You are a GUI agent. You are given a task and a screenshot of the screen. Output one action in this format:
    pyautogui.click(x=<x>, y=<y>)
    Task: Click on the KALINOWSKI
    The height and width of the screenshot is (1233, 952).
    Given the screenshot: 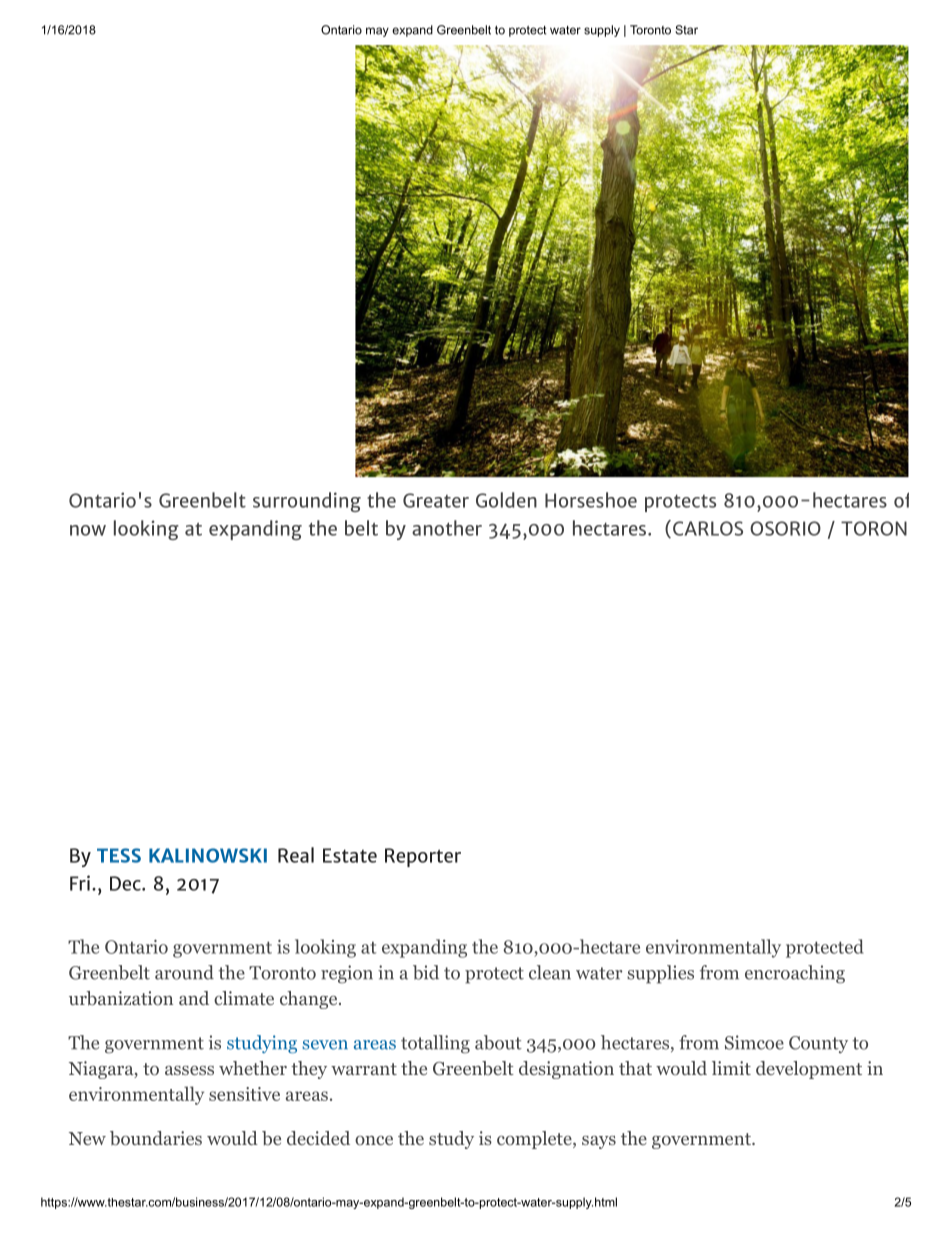 What is the action you would take?
    pyautogui.click(x=208, y=855)
